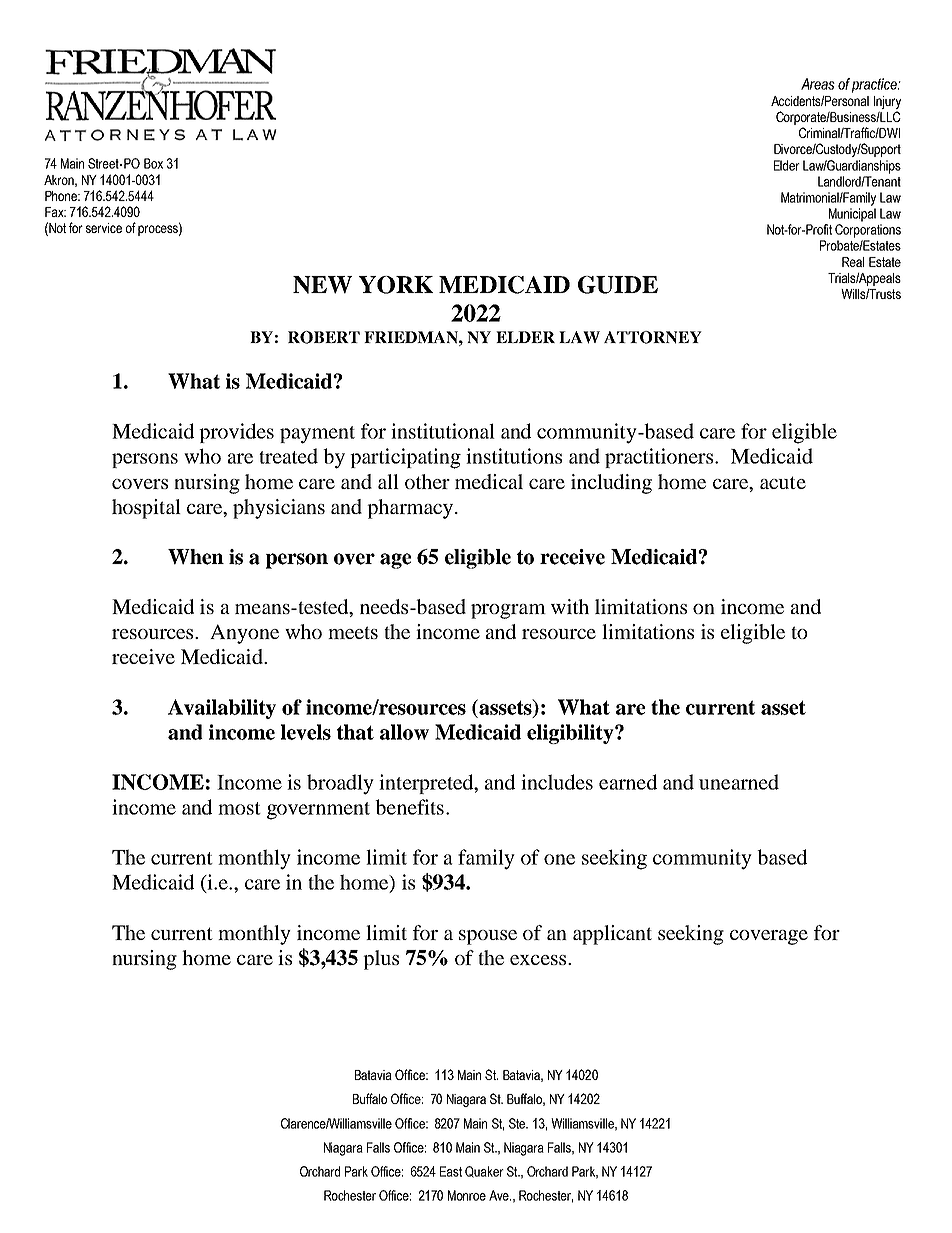  What do you see at coordinates (451, 1171) in the image?
I see `East` at bounding box center [451, 1171].
